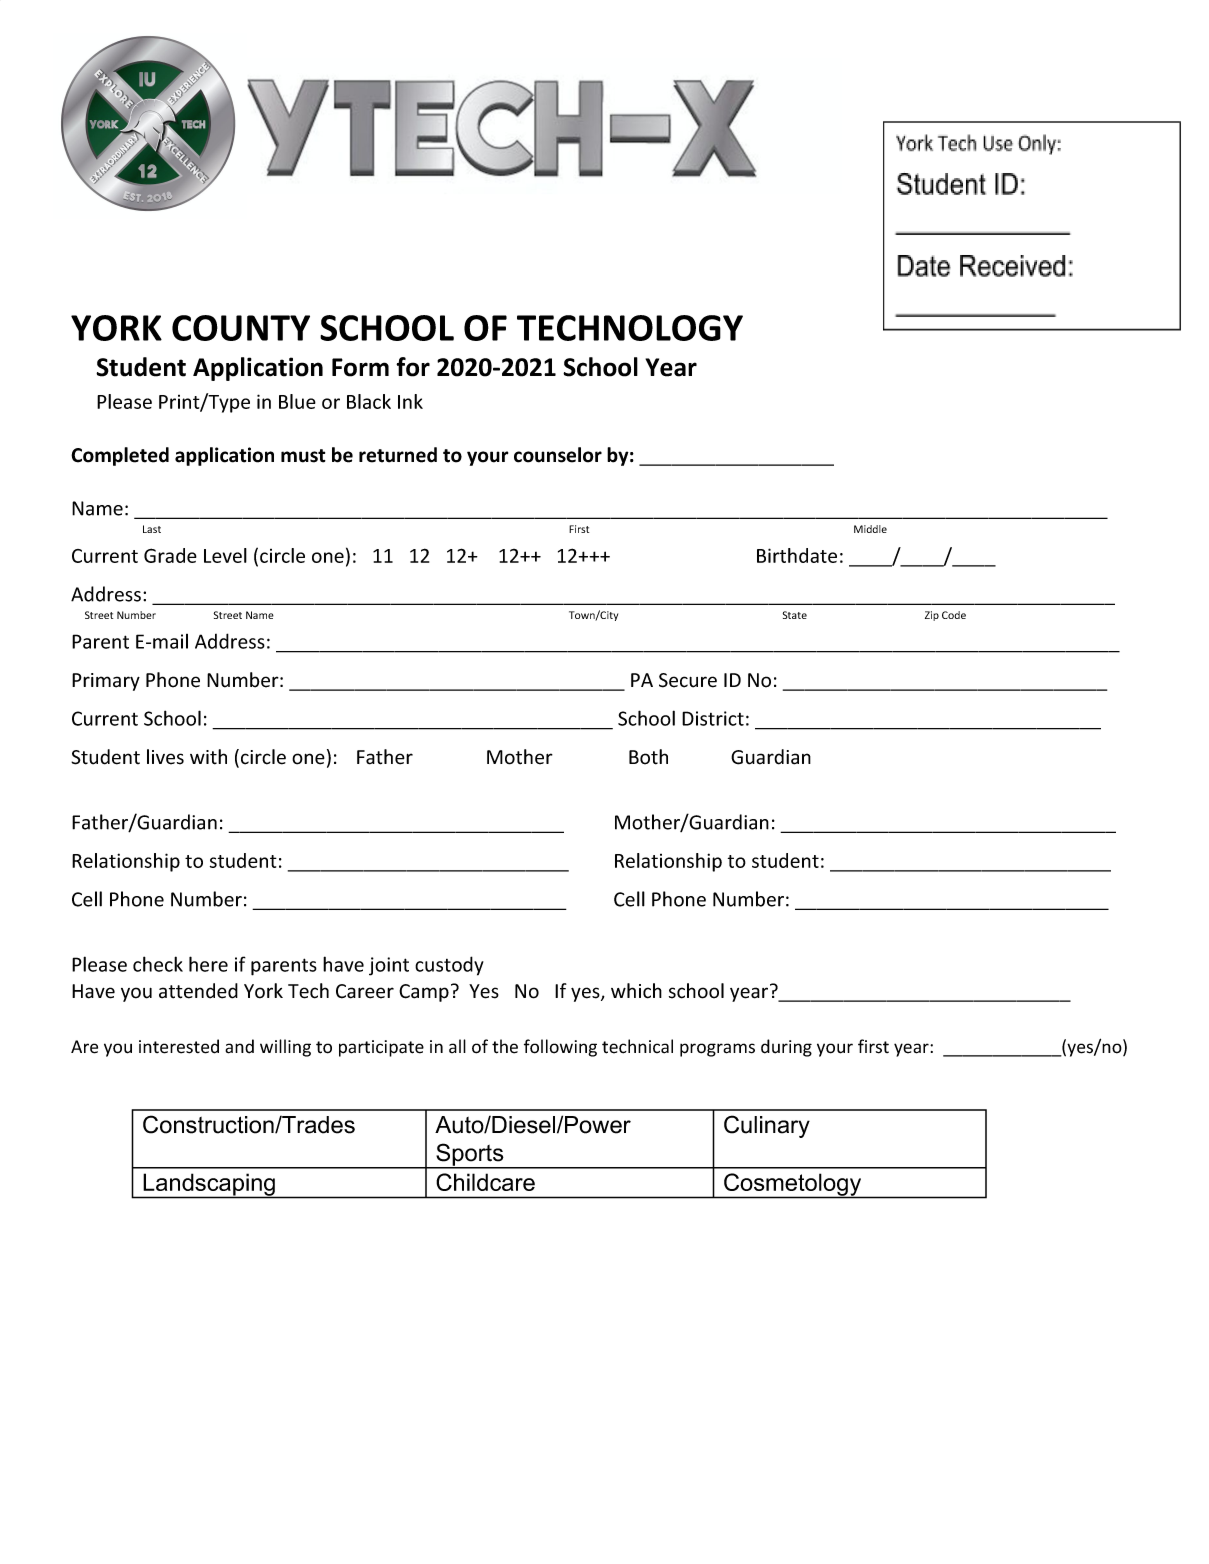 The height and width of the screenshot is (1564, 1209). What do you see at coordinates (241, 328) in the screenshot?
I see `COUNTY` at bounding box center [241, 328].
